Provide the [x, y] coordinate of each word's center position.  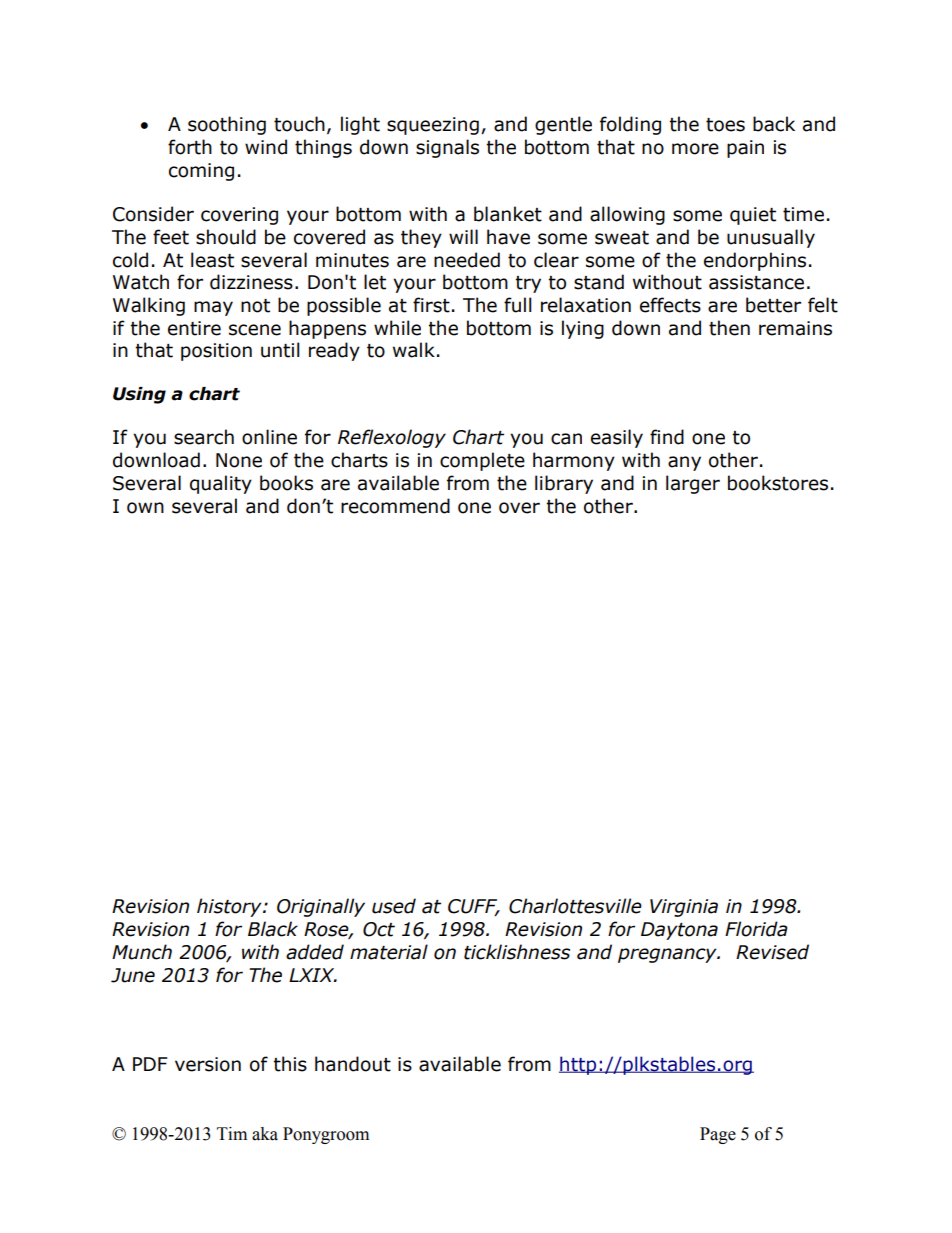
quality [221, 484]
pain [745, 149]
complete [482, 461]
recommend [395, 506]
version [208, 1064]
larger [693, 484]
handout [353, 1064]
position [216, 352]
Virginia [684, 908]
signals [447, 148]
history [230, 907]
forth [190, 147]
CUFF [474, 907]
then [729, 328]
